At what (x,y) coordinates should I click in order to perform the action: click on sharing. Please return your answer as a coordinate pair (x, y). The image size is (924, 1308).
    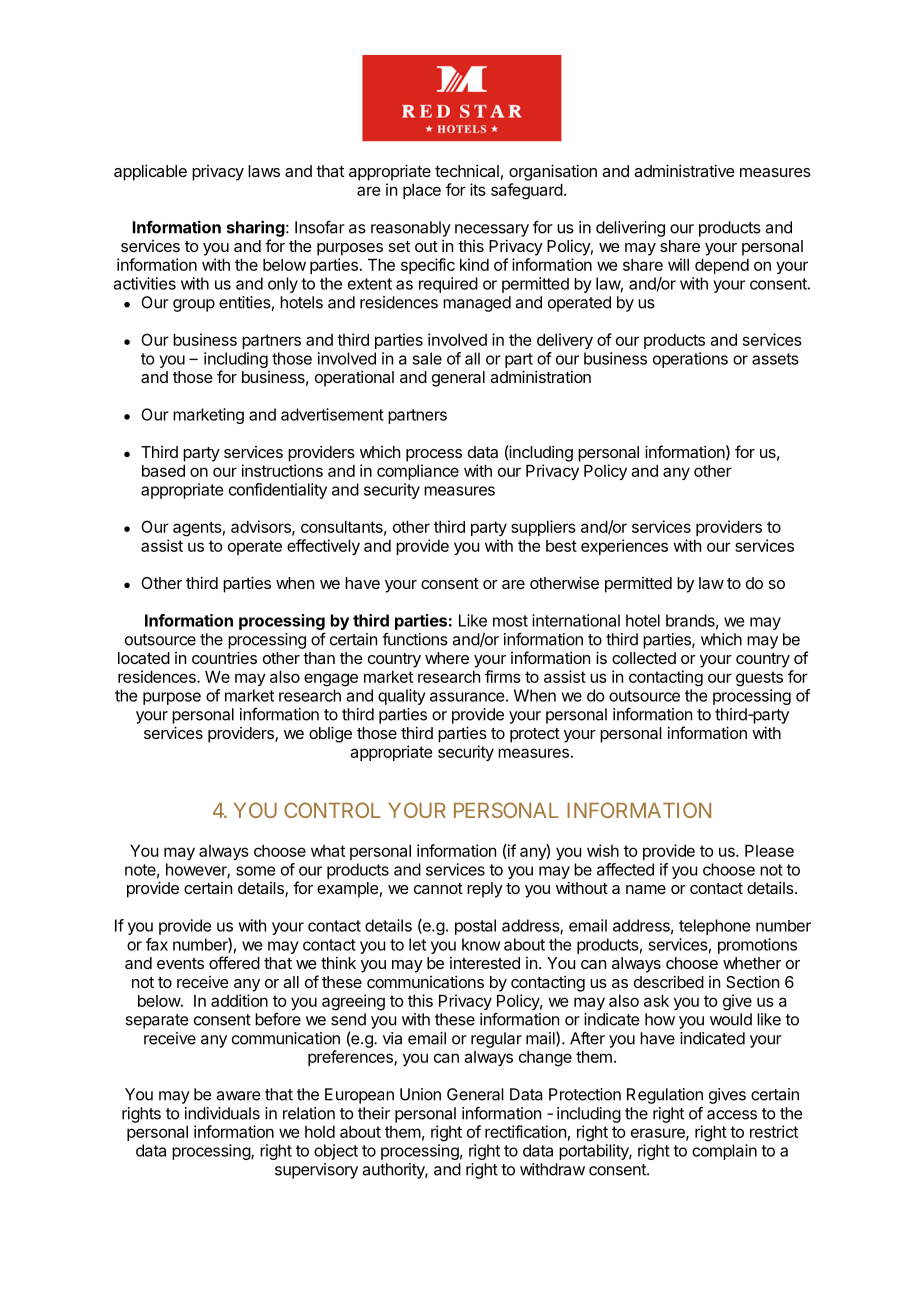
    Looking at the image, I should click on (256, 228).
